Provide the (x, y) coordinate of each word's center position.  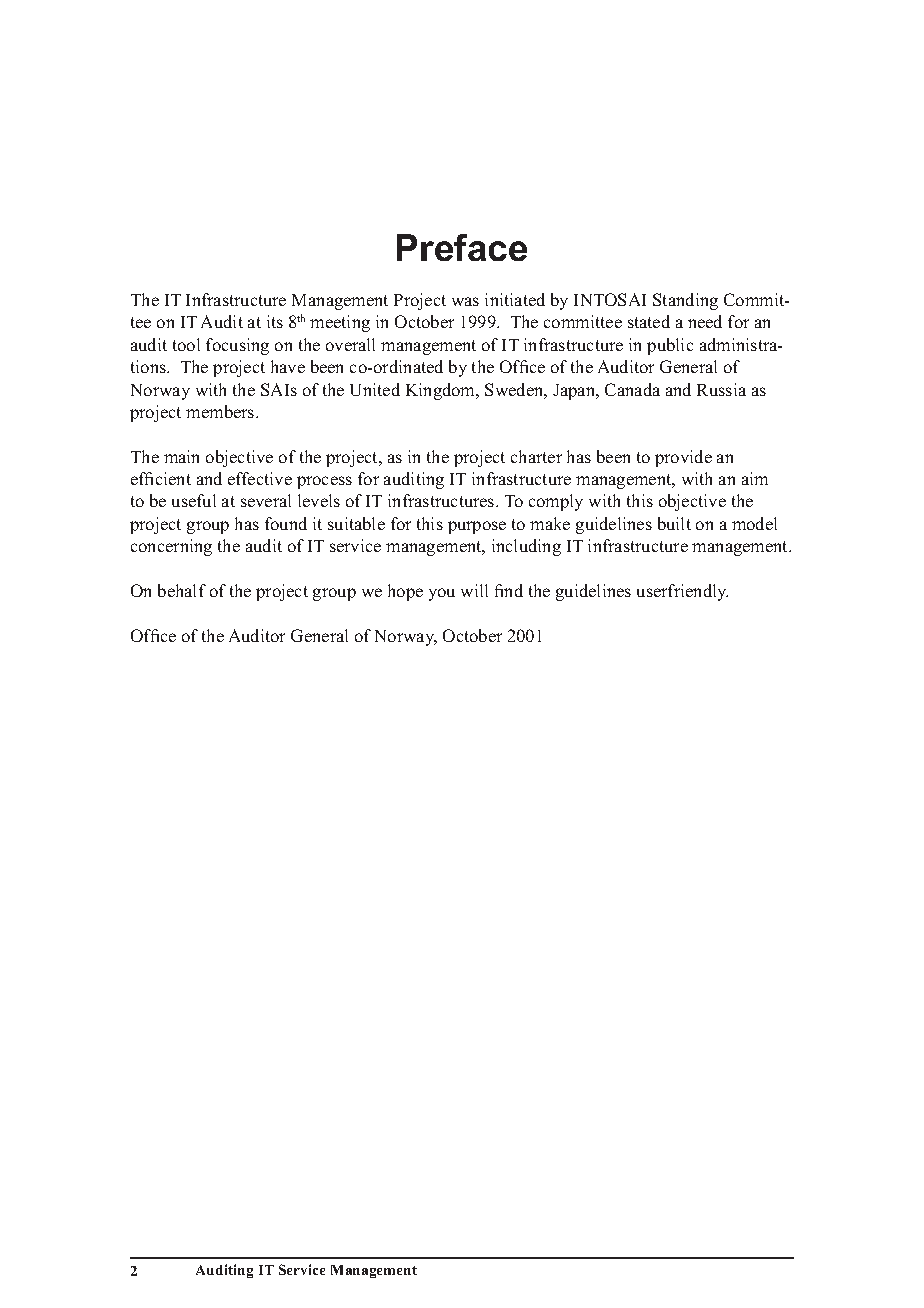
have (288, 366)
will (474, 590)
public (670, 346)
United (375, 389)
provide (683, 458)
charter (536, 456)
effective (260, 478)
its (275, 321)
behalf (182, 590)
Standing (685, 301)
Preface (462, 247)
